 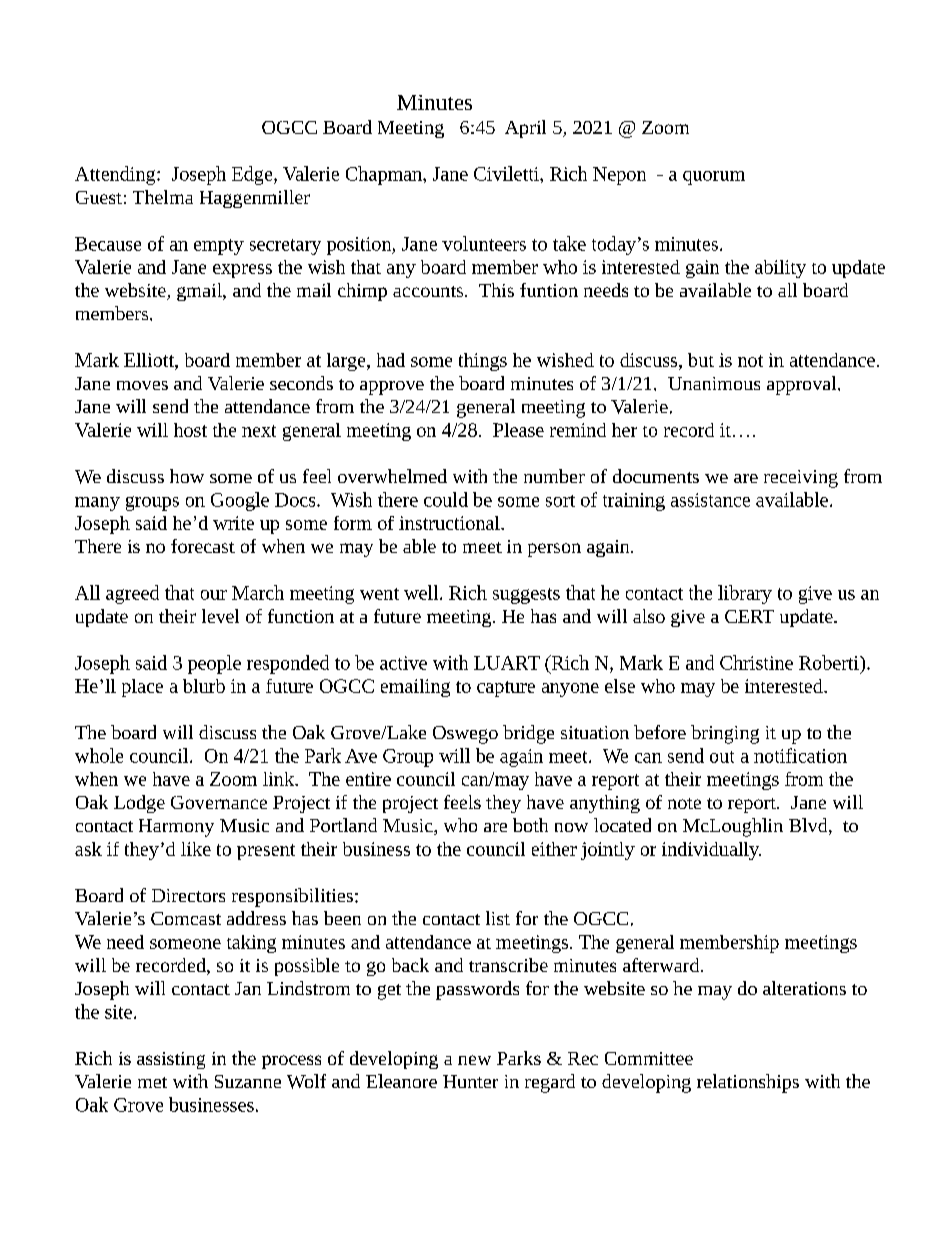 I want to click on Chapman, so click(x=385, y=175).
